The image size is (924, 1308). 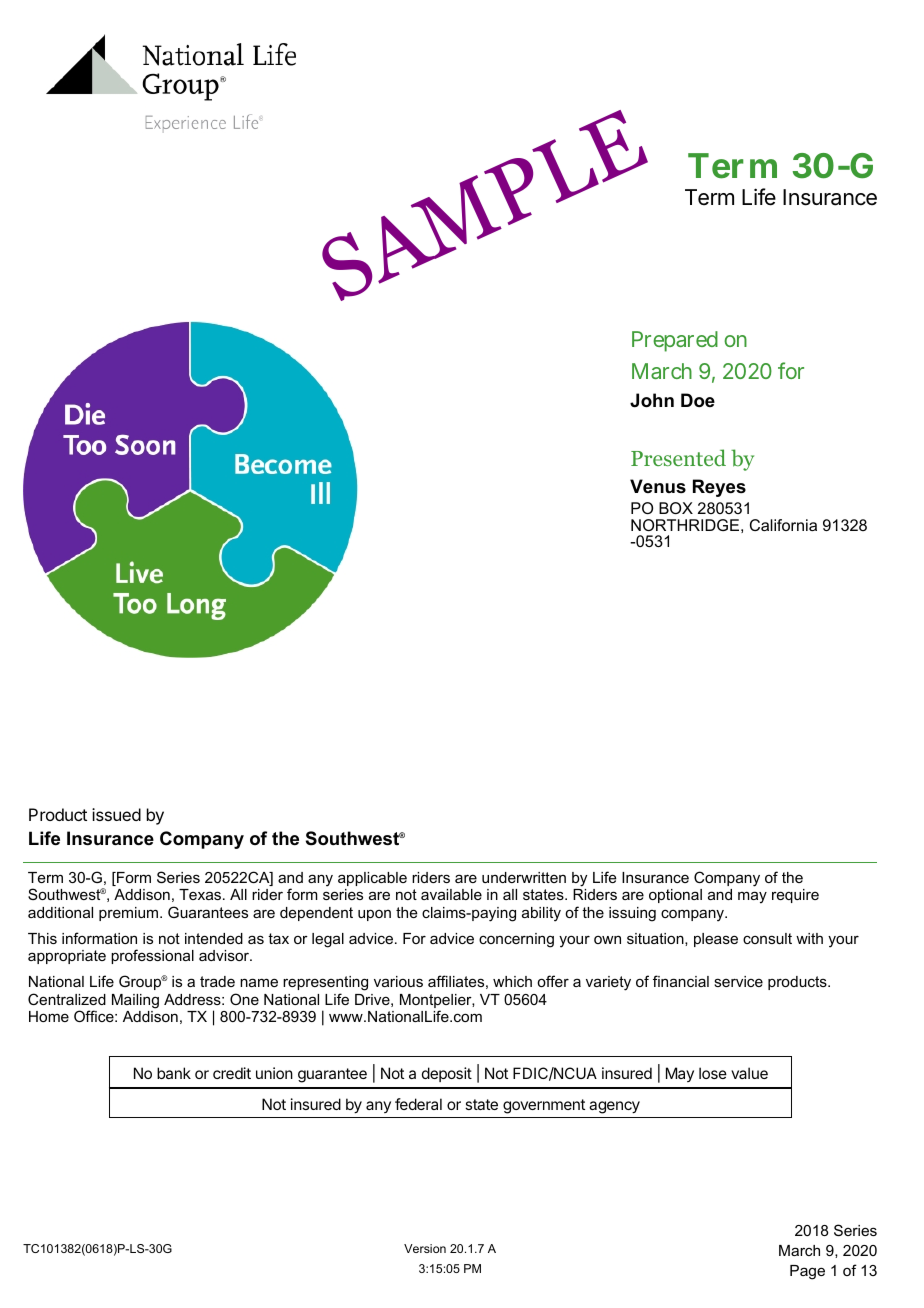 What do you see at coordinates (116, 814) in the screenshot?
I see `issued` at bounding box center [116, 814].
